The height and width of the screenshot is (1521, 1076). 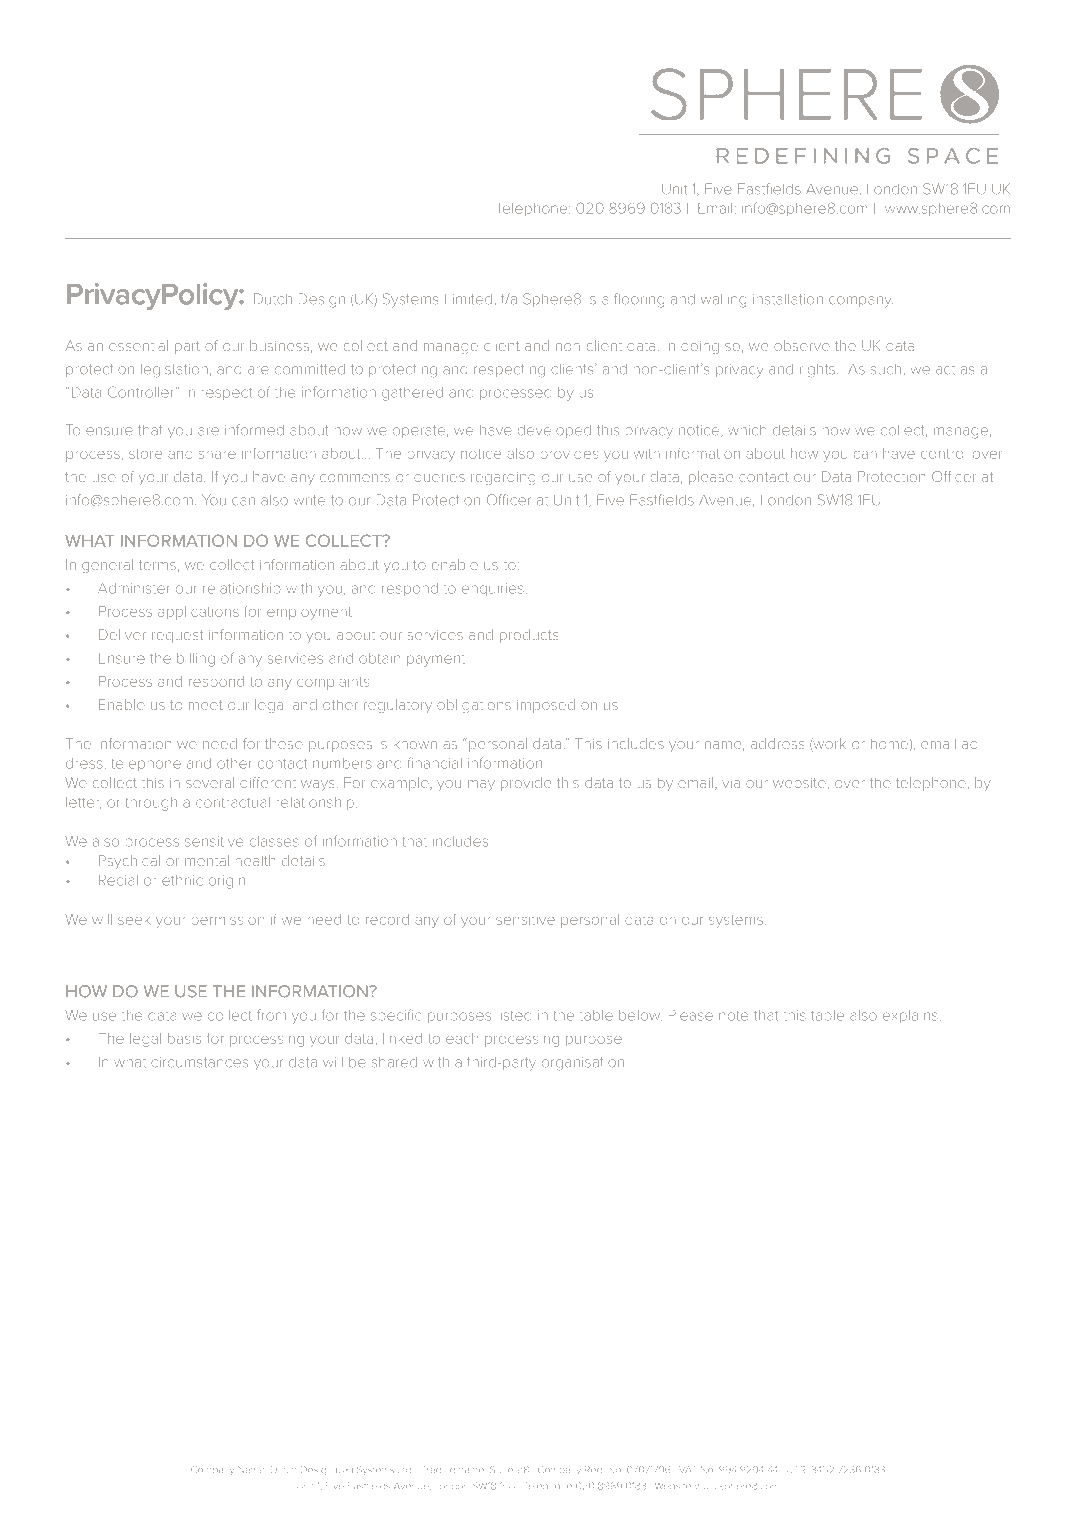 I want to click on Limited, so click(x=468, y=299).
